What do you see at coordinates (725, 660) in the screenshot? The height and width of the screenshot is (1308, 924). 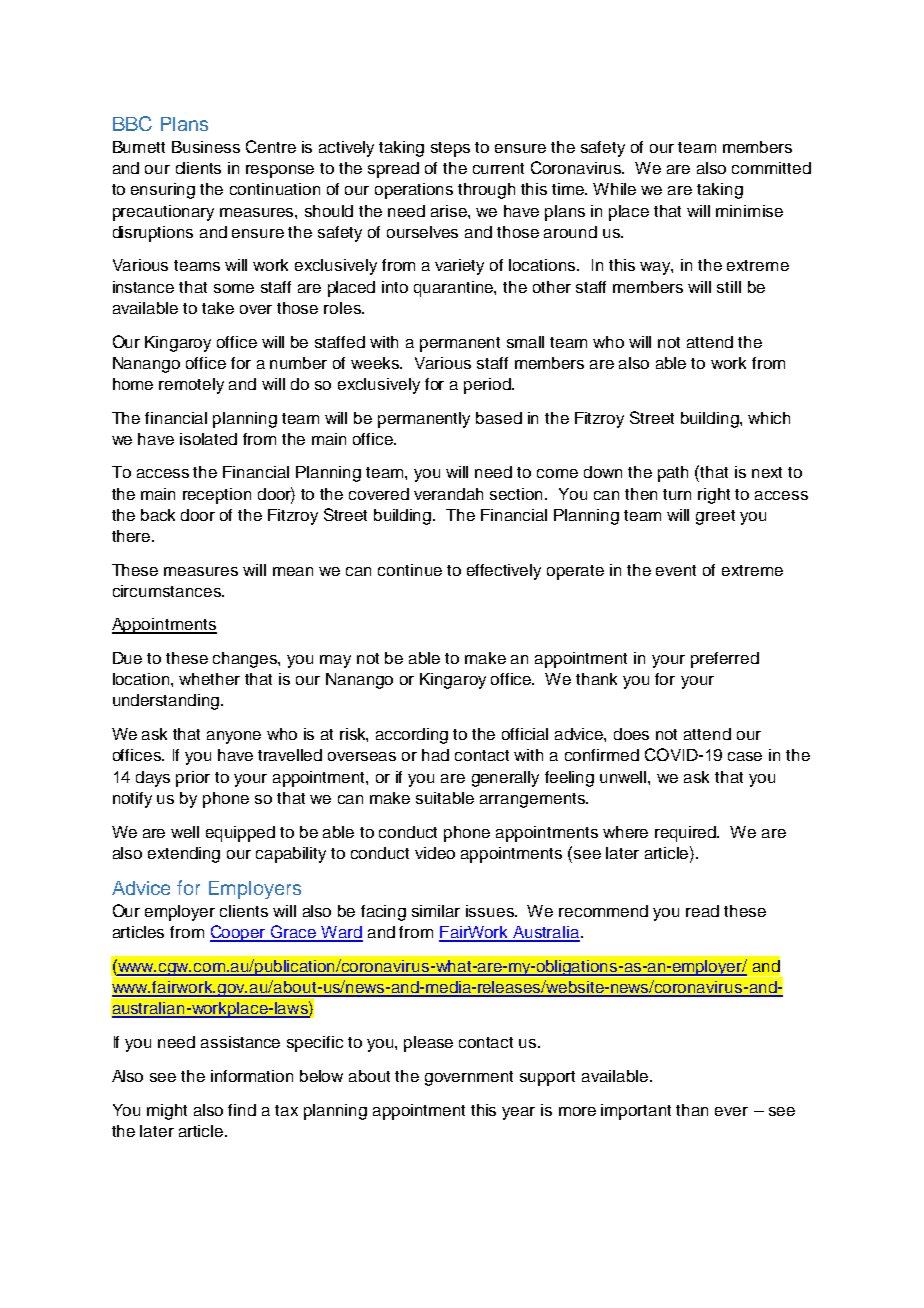 I see `preferred` at bounding box center [725, 660].
